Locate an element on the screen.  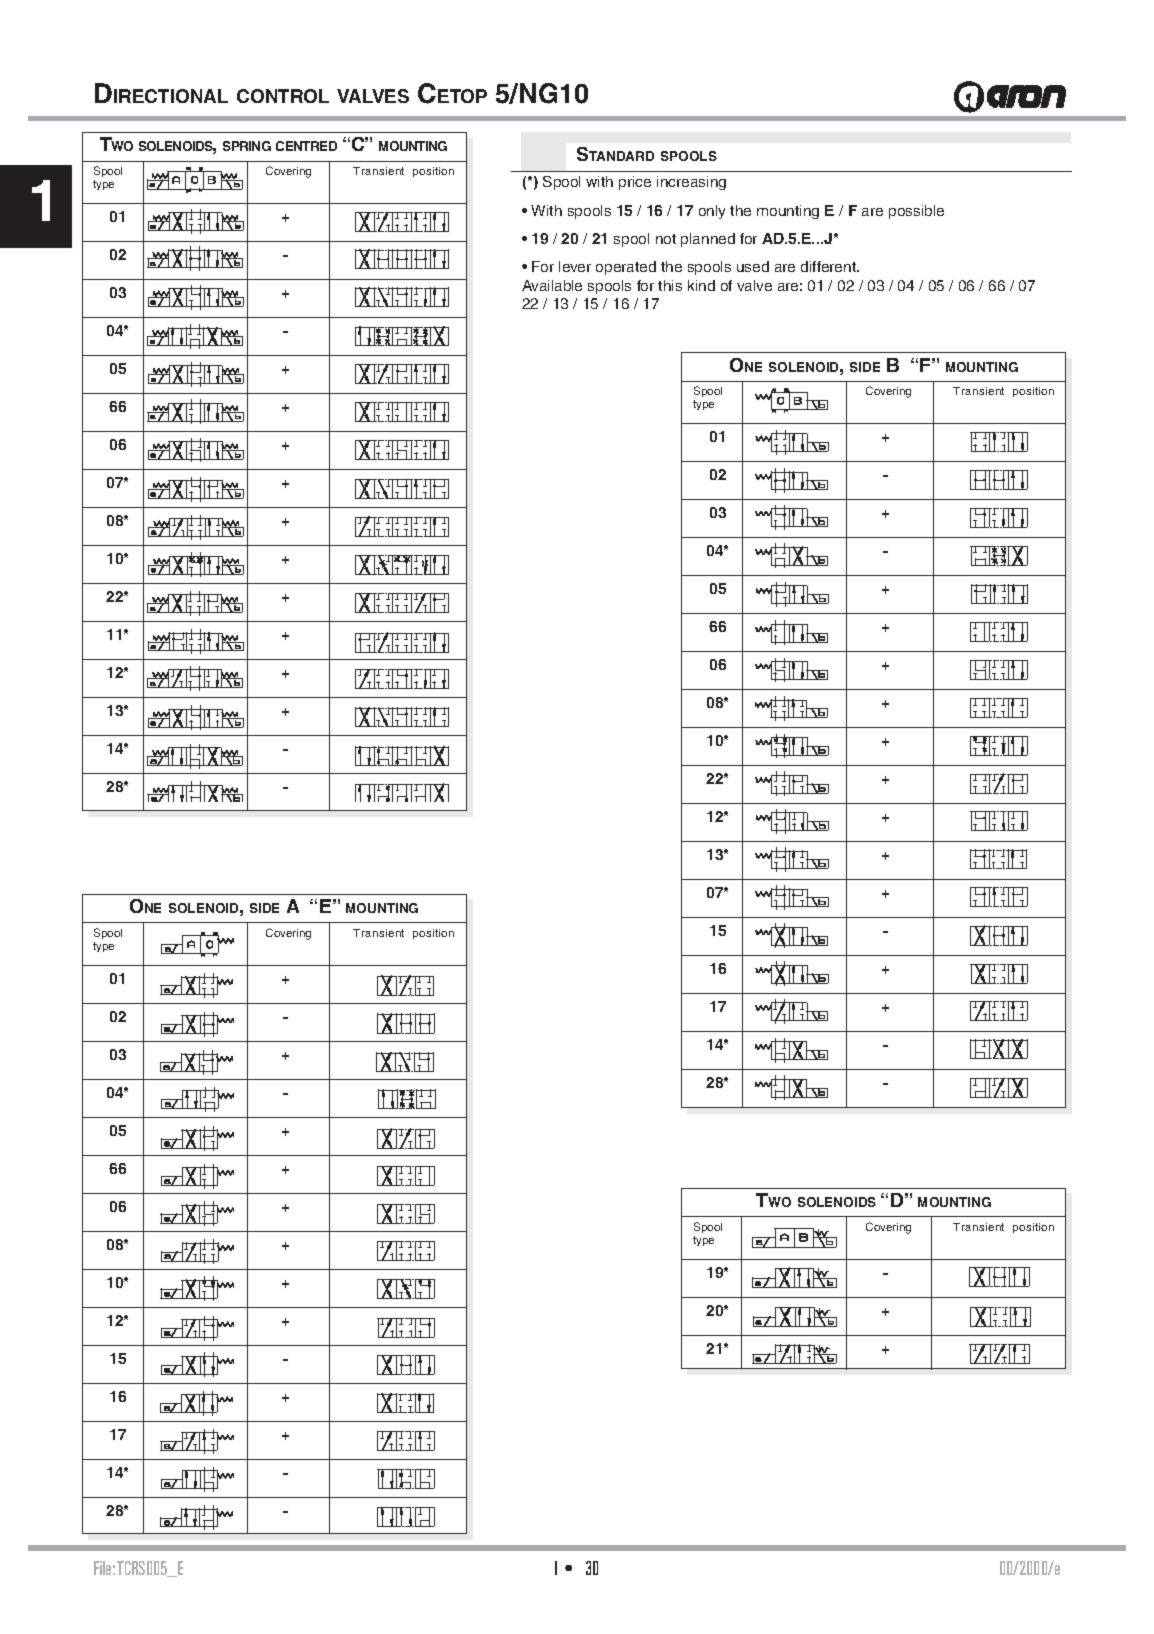
possible is located at coordinates (916, 212).
